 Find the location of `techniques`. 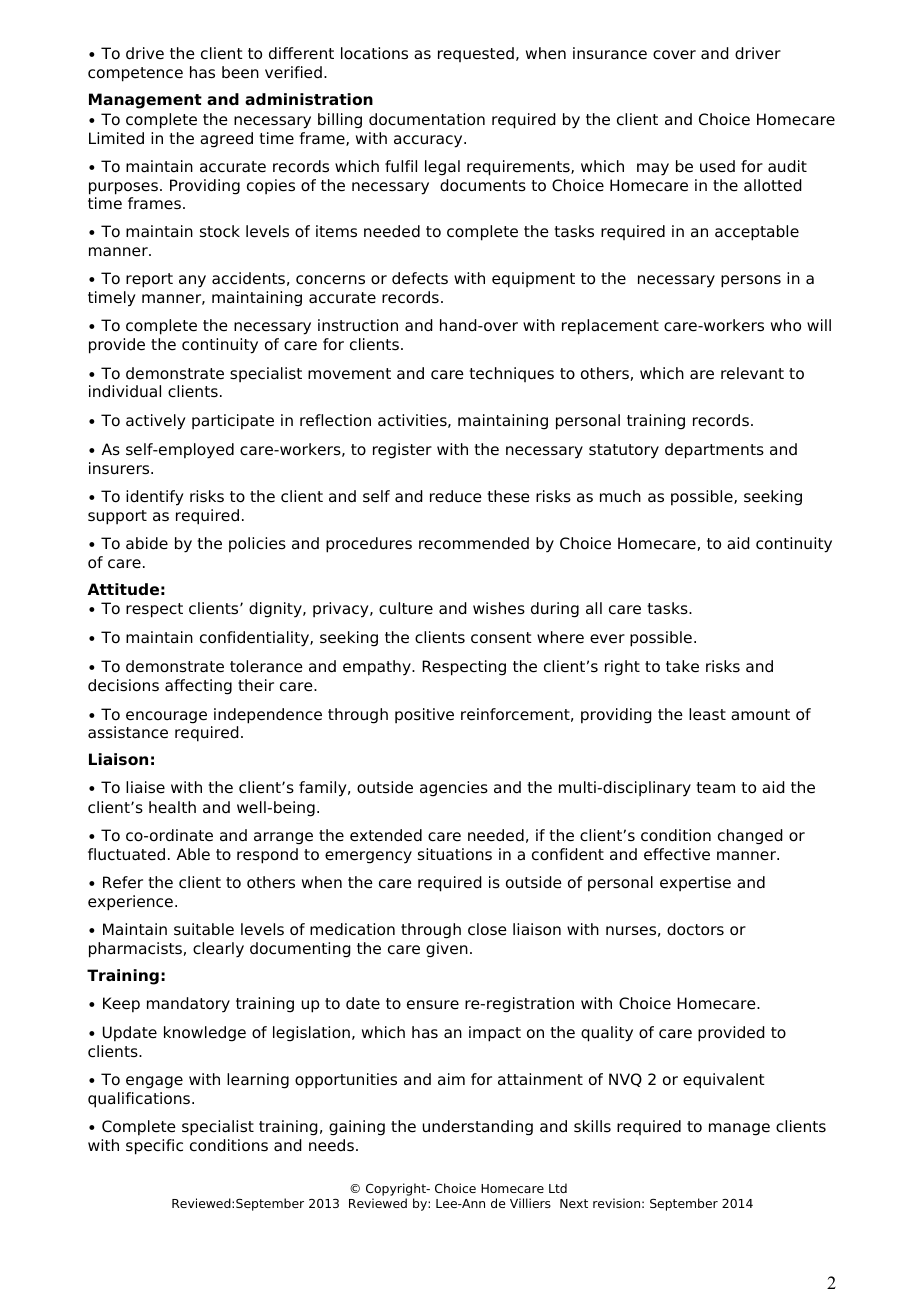

techniques is located at coordinates (512, 374).
